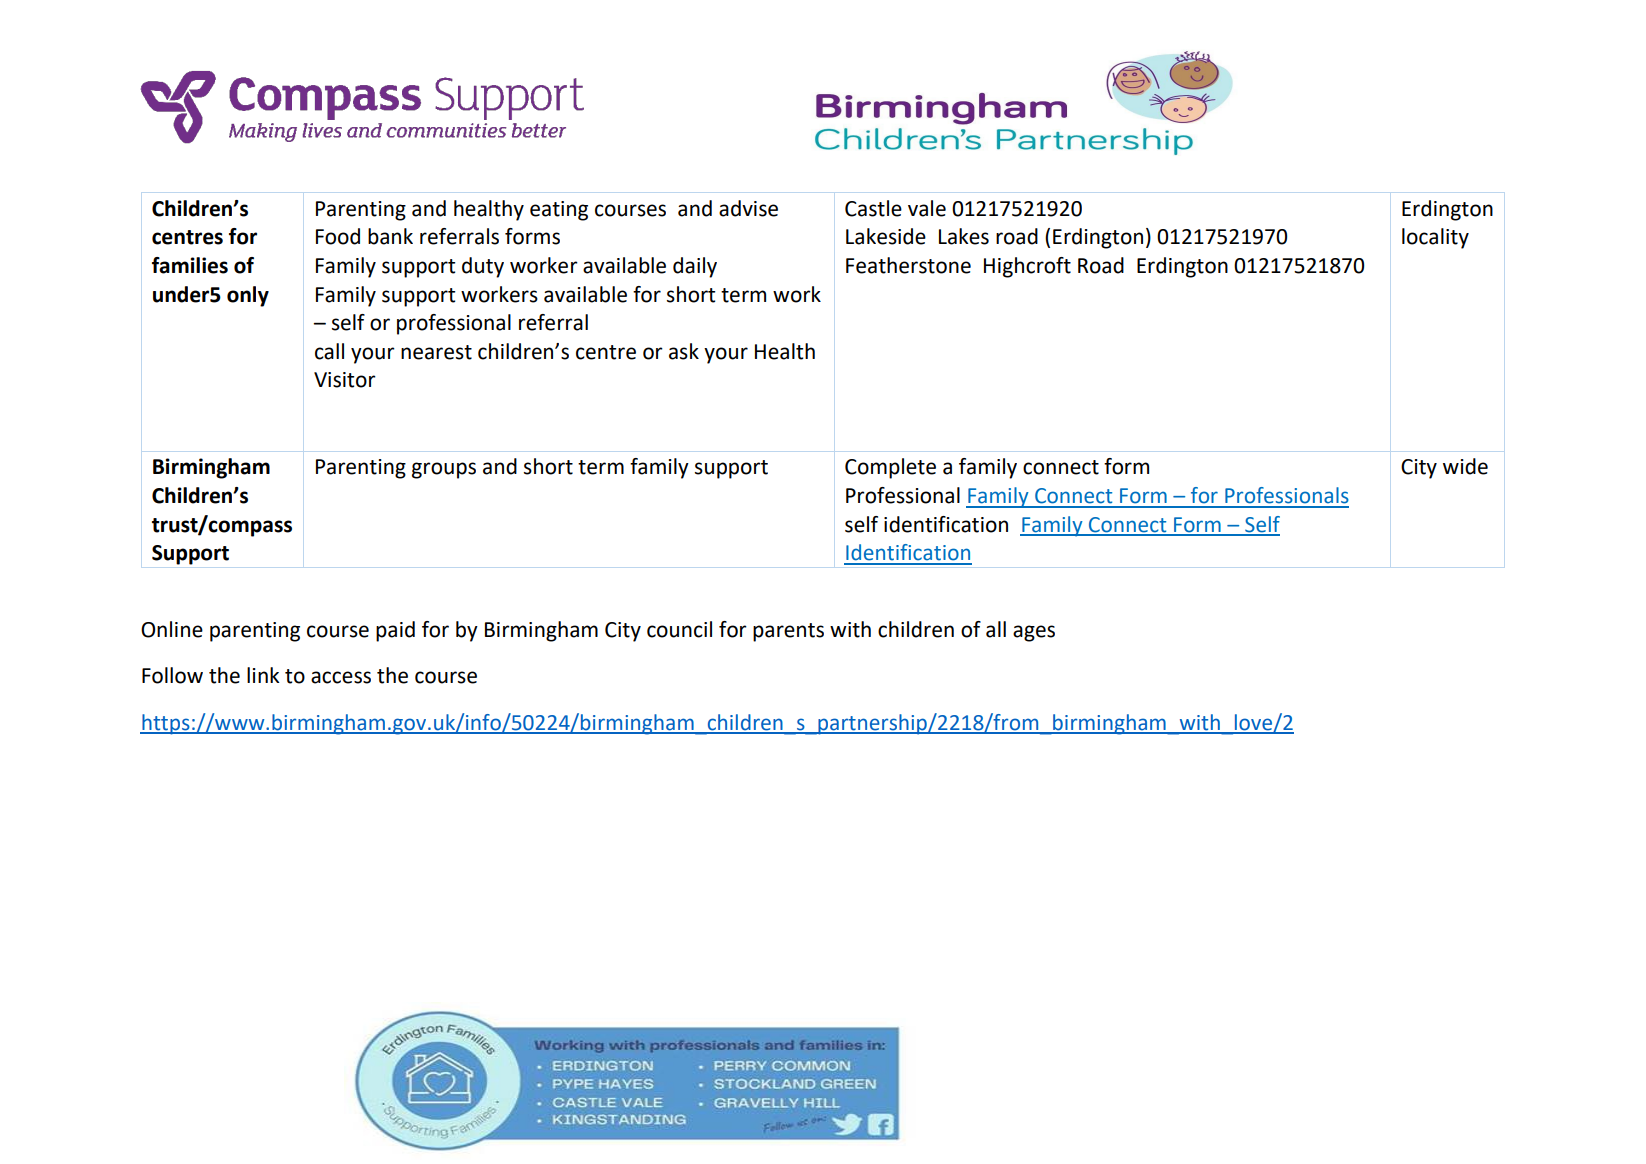 The height and width of the document is (1164, 1646). What do you see at coordinates (341, 677) in the document?
I see `access` at bounding box center [341, 677].
